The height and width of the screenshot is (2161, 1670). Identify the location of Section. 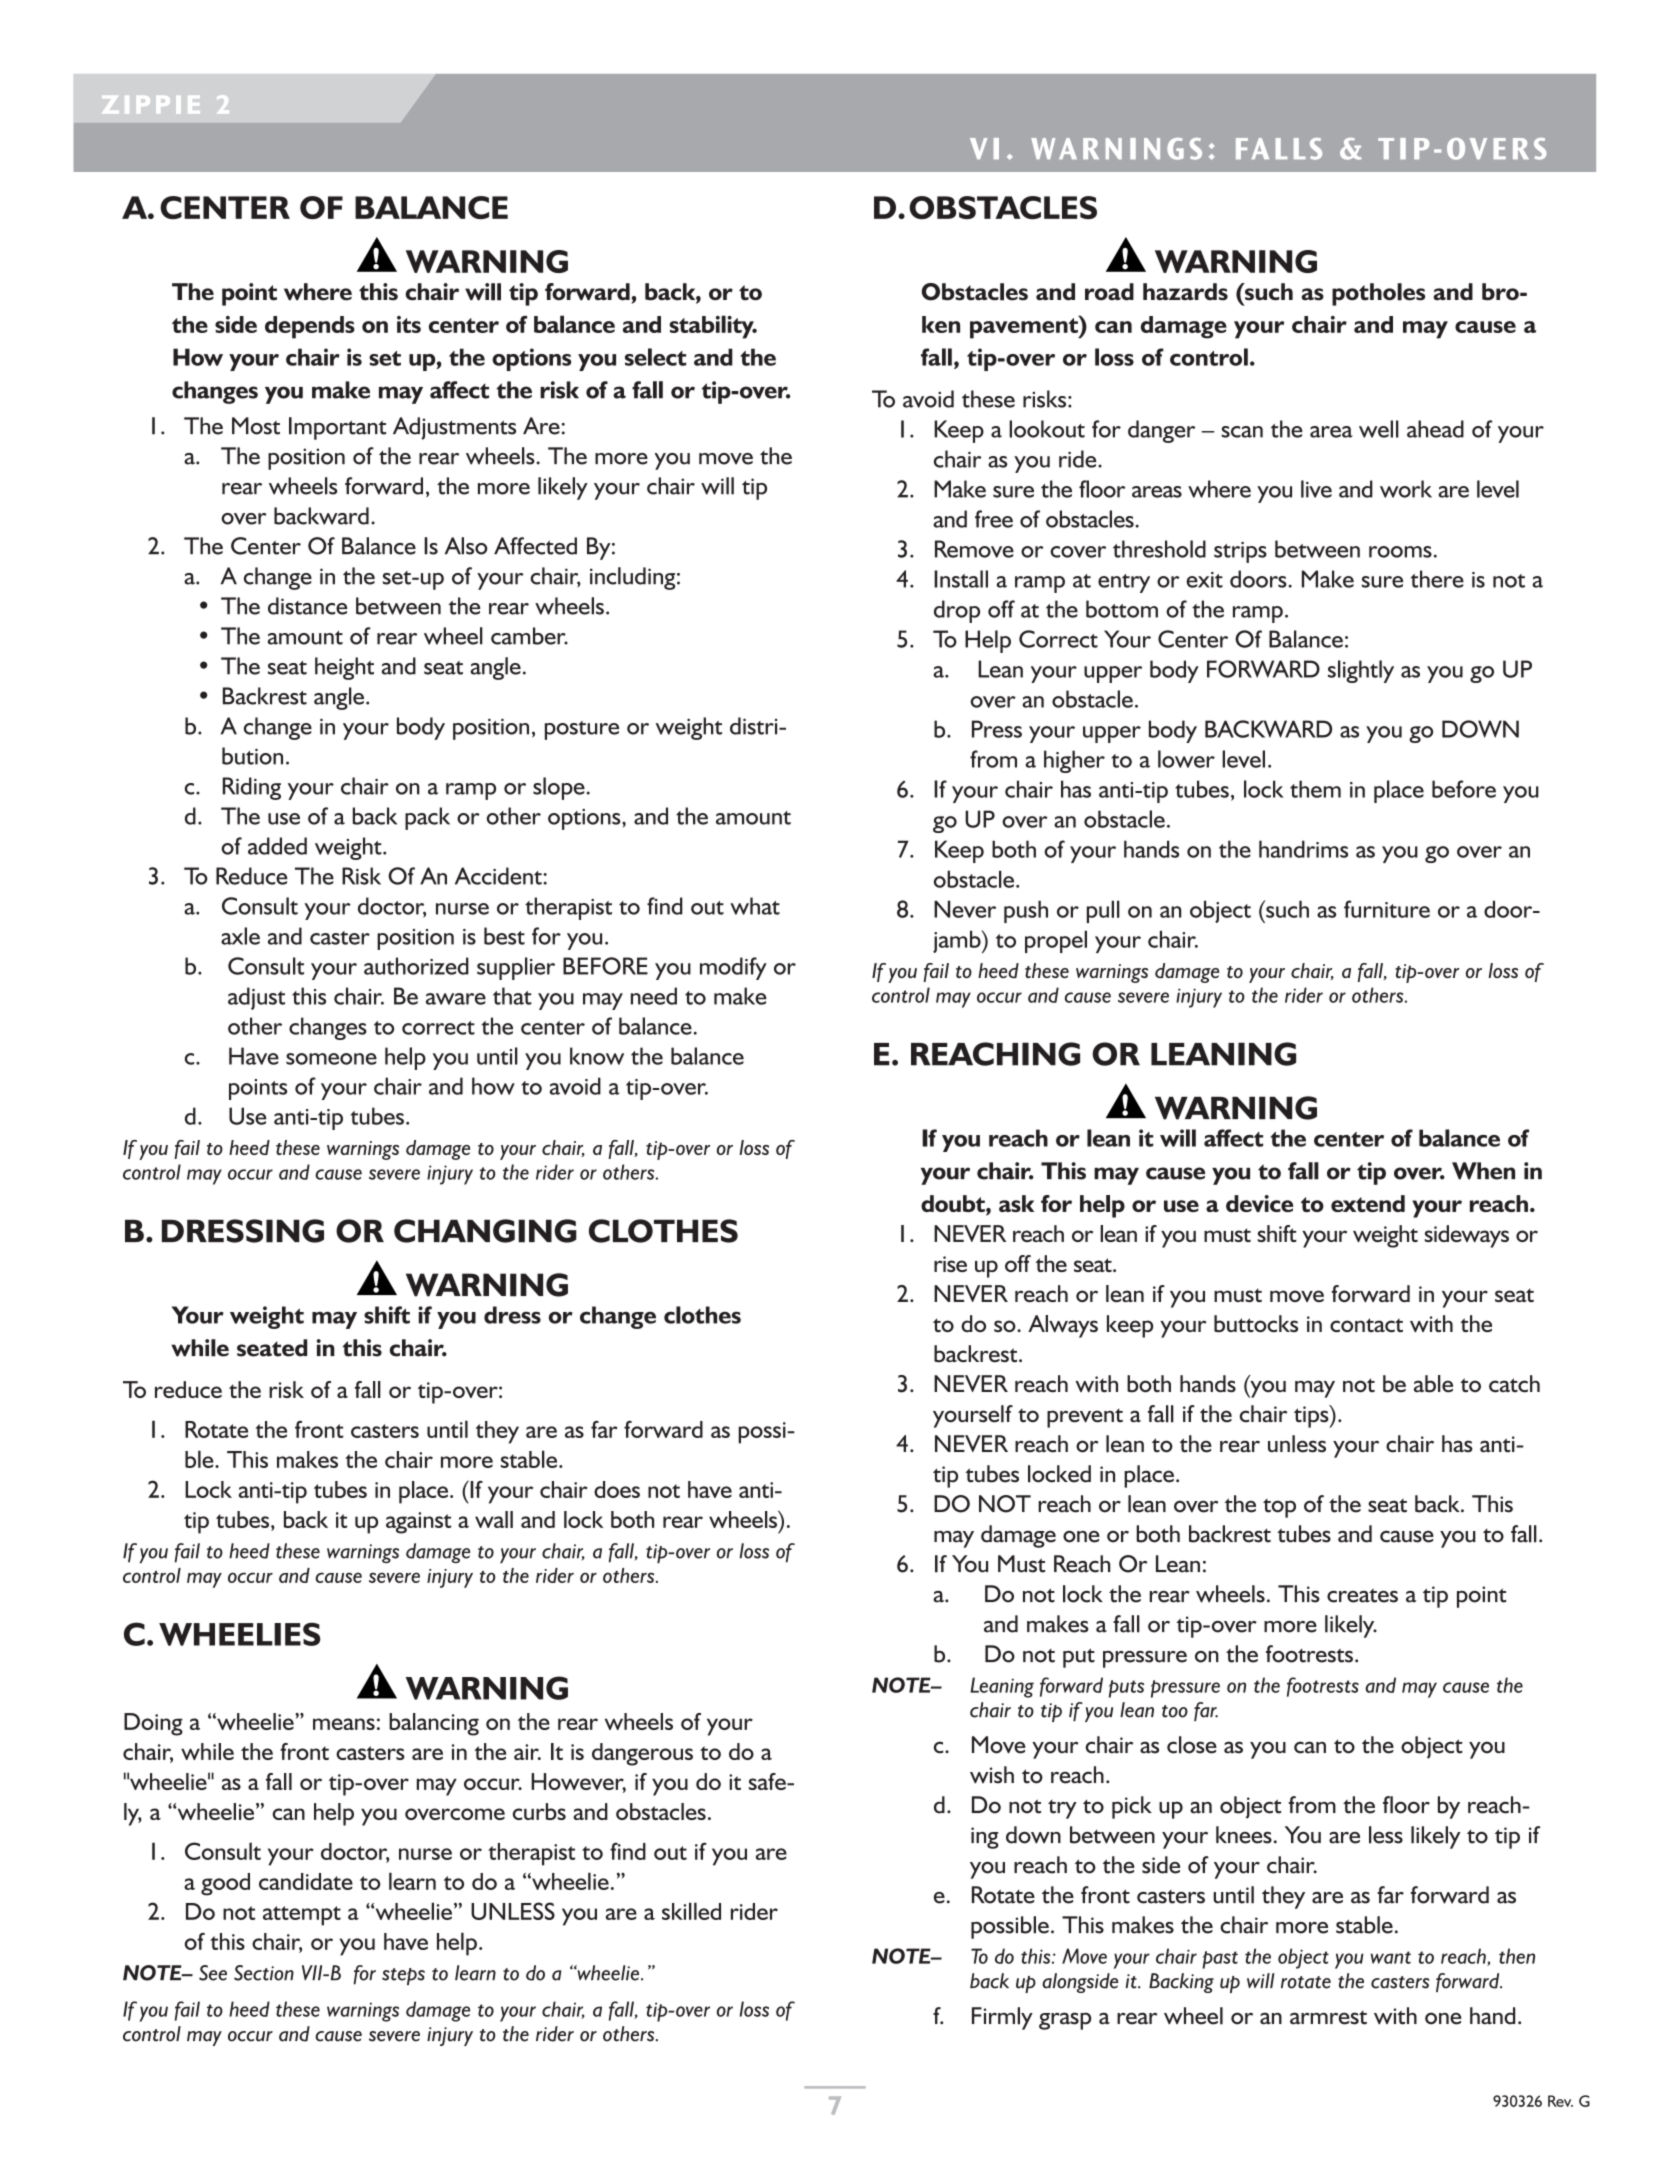
(264, 1973).
